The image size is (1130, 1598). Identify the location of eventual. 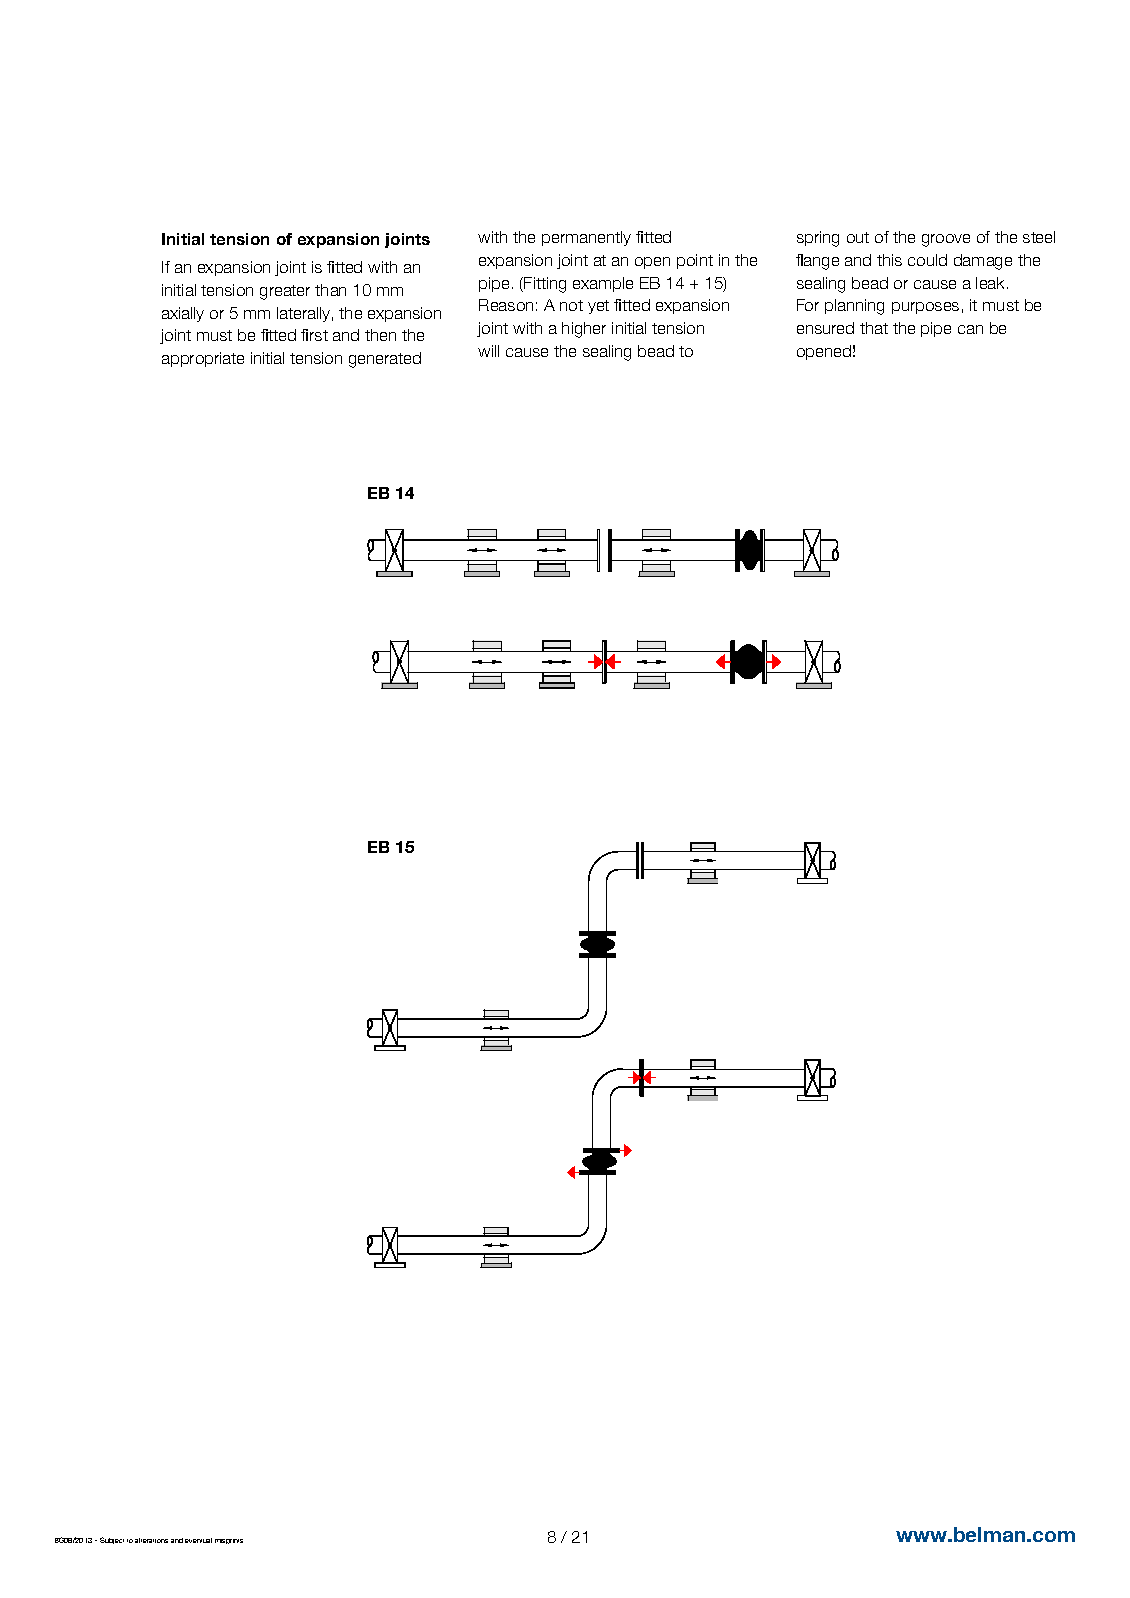
(198, 1540).
